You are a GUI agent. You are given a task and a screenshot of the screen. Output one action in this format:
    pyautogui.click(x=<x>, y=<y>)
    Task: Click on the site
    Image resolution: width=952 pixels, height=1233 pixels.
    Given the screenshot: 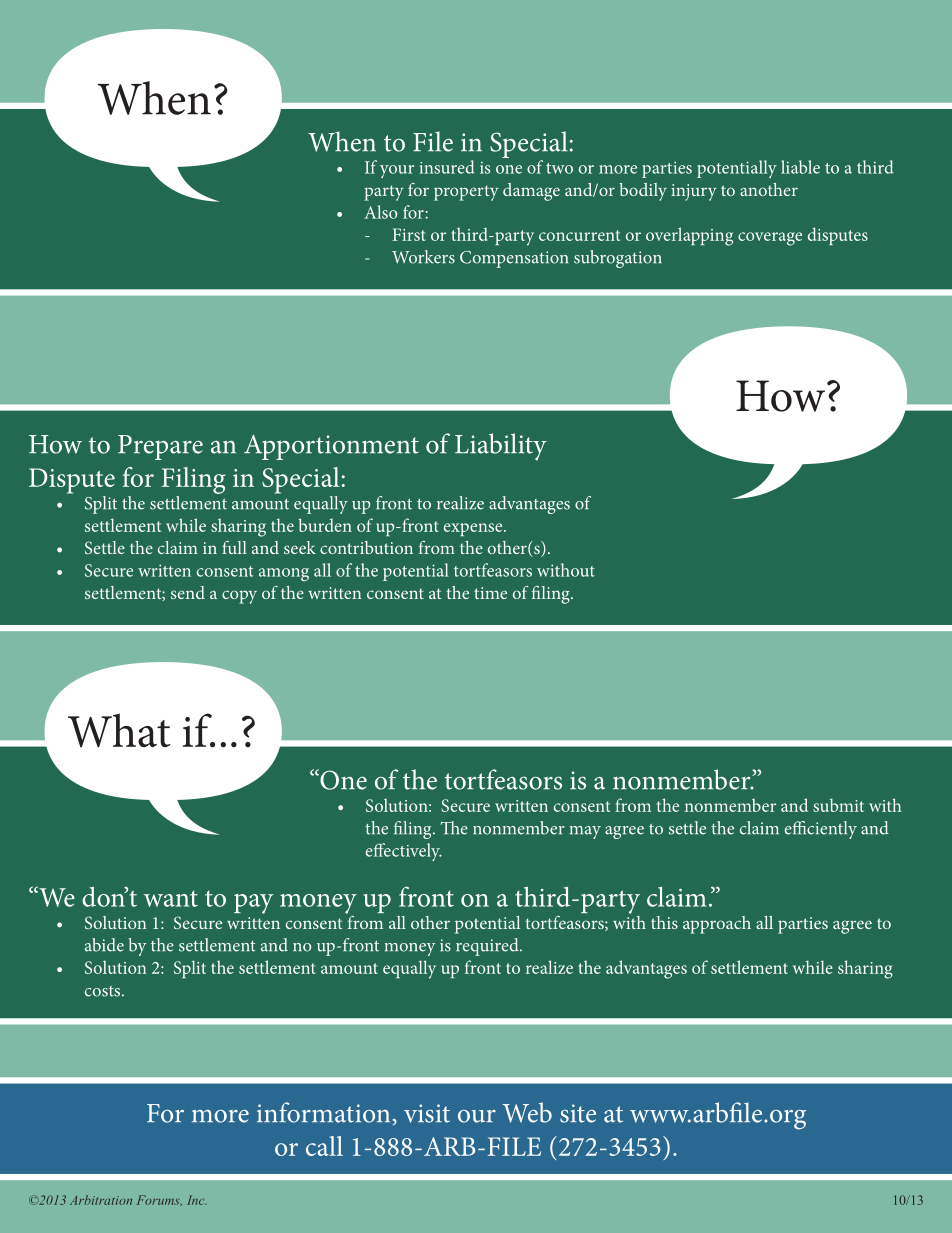 What is the action you would take?
    pyautogui.click(x=578, y=1113)
